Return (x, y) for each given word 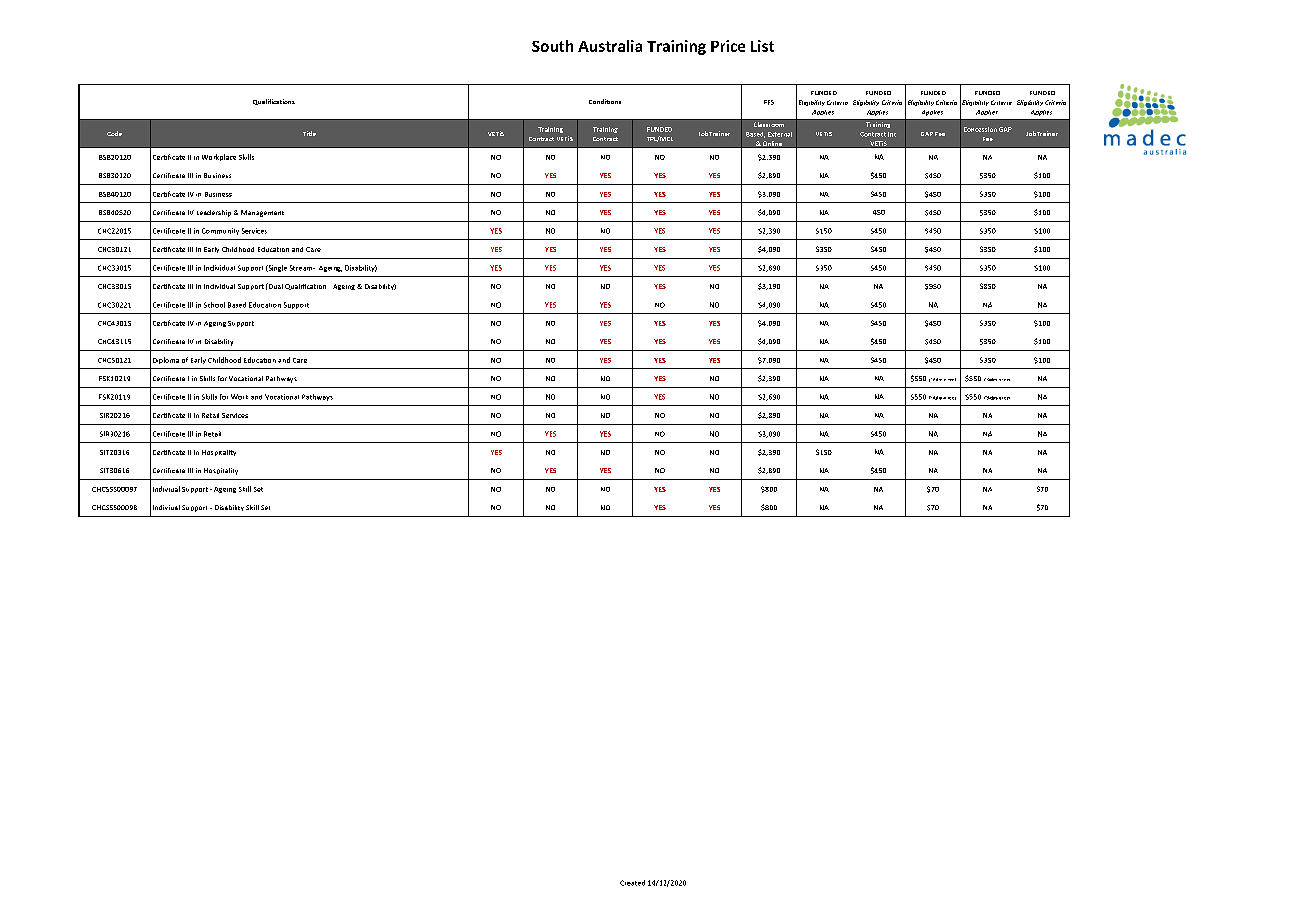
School (214, 305)
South (552, 46)
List (762, 46)
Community (220, 231)
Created (632, 883)
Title (309, 133)
